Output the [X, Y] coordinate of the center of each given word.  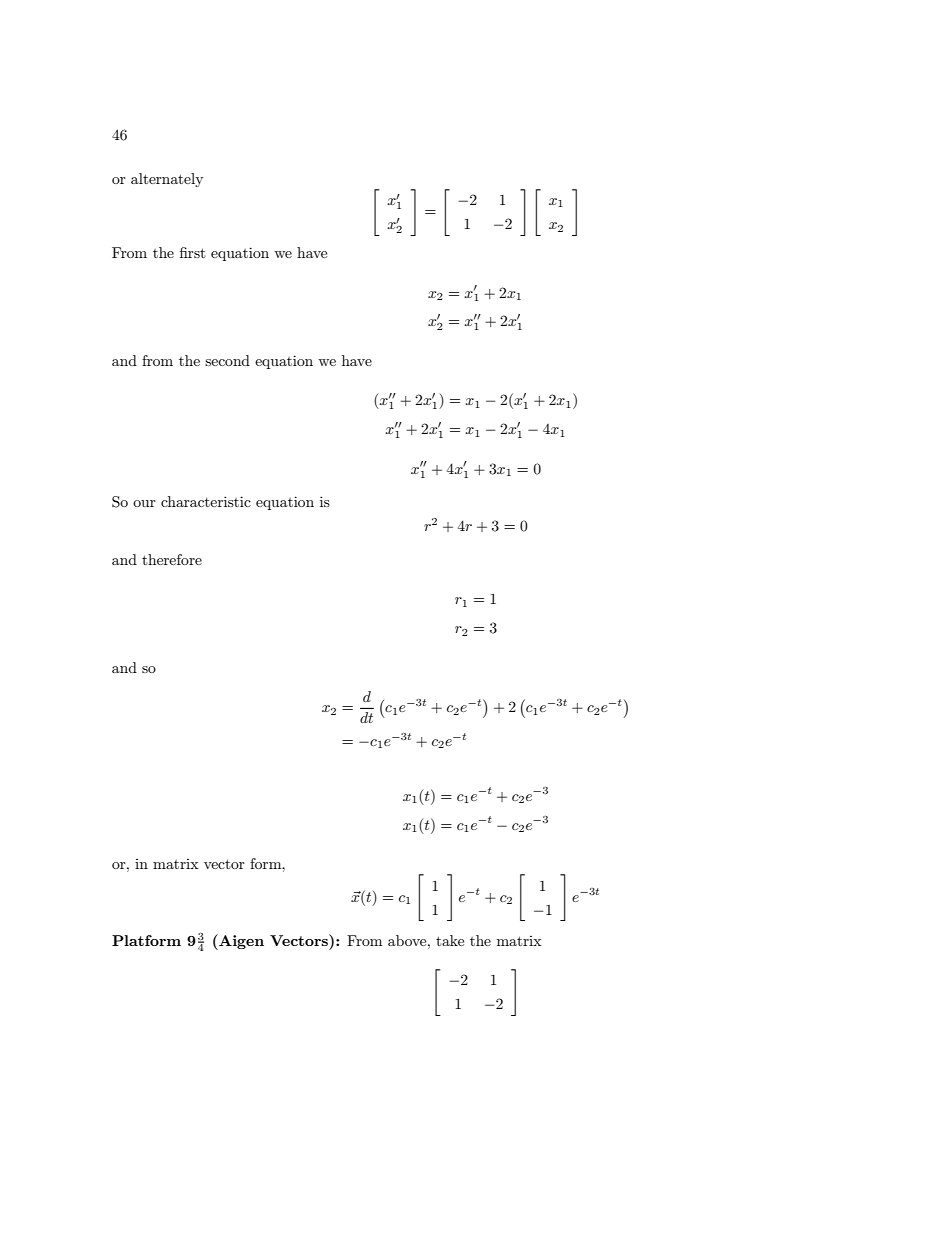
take [450, 940]
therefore [172, 559]
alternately [167, 180]
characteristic [206, 501]
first [192, 252]
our [144, 503]
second [227, 360]
